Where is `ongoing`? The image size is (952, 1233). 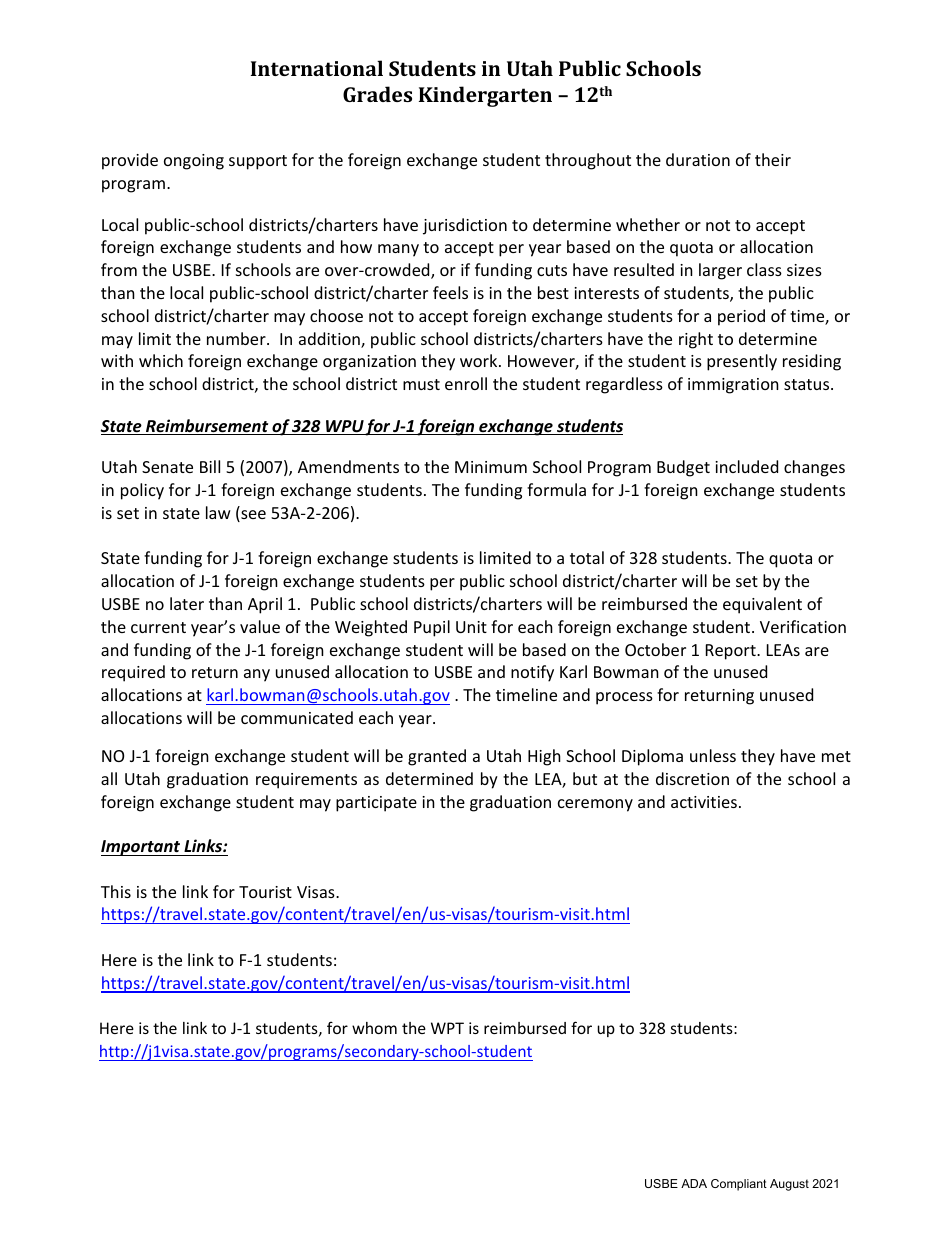
ongoing is located at coordinates (194, 162).
